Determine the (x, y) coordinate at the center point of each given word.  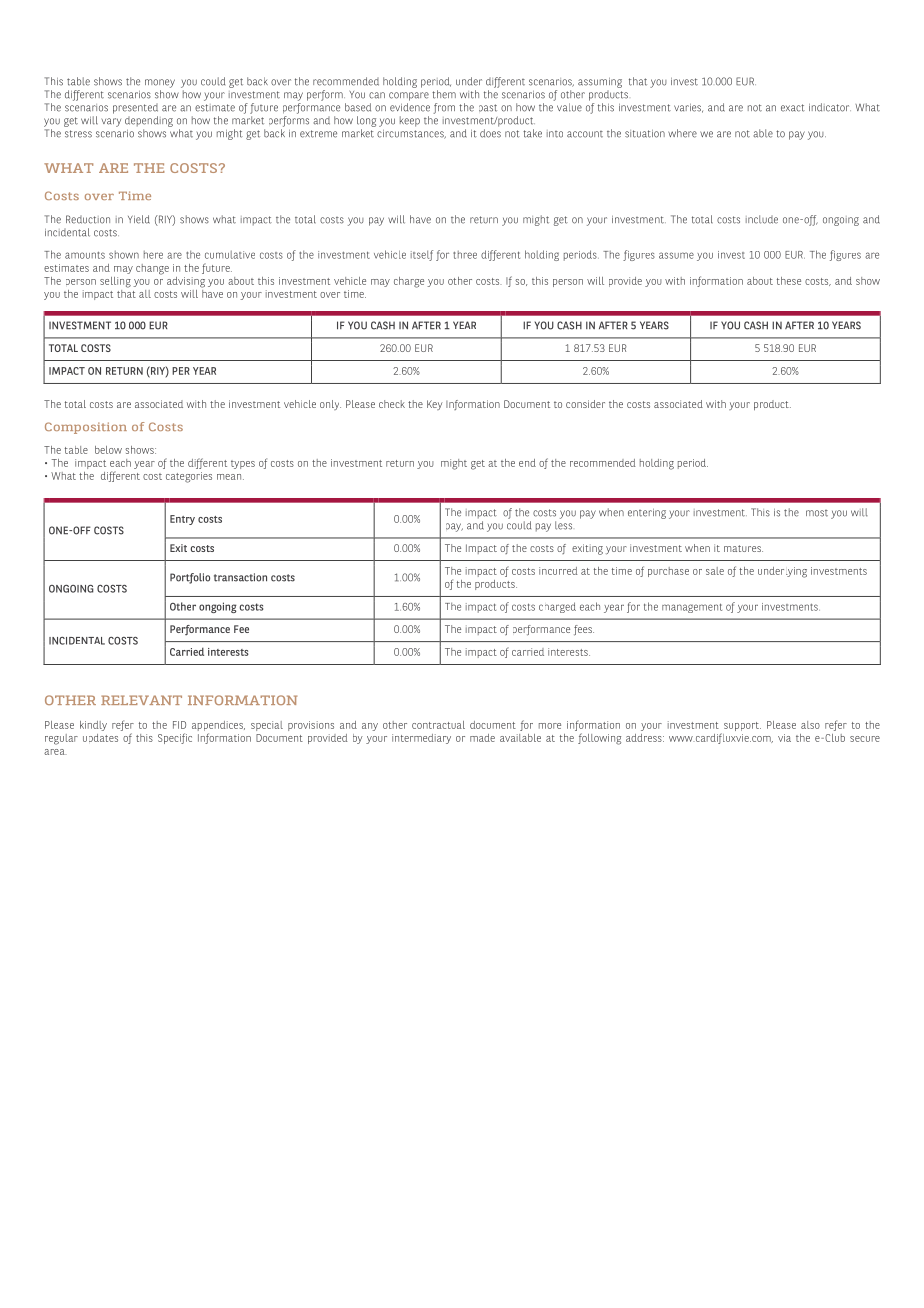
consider (585, 404)
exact (793, 108)
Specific (175, 738)
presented (135, 108)
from (444, 108)
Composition (86, 428)
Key (434, 405)
